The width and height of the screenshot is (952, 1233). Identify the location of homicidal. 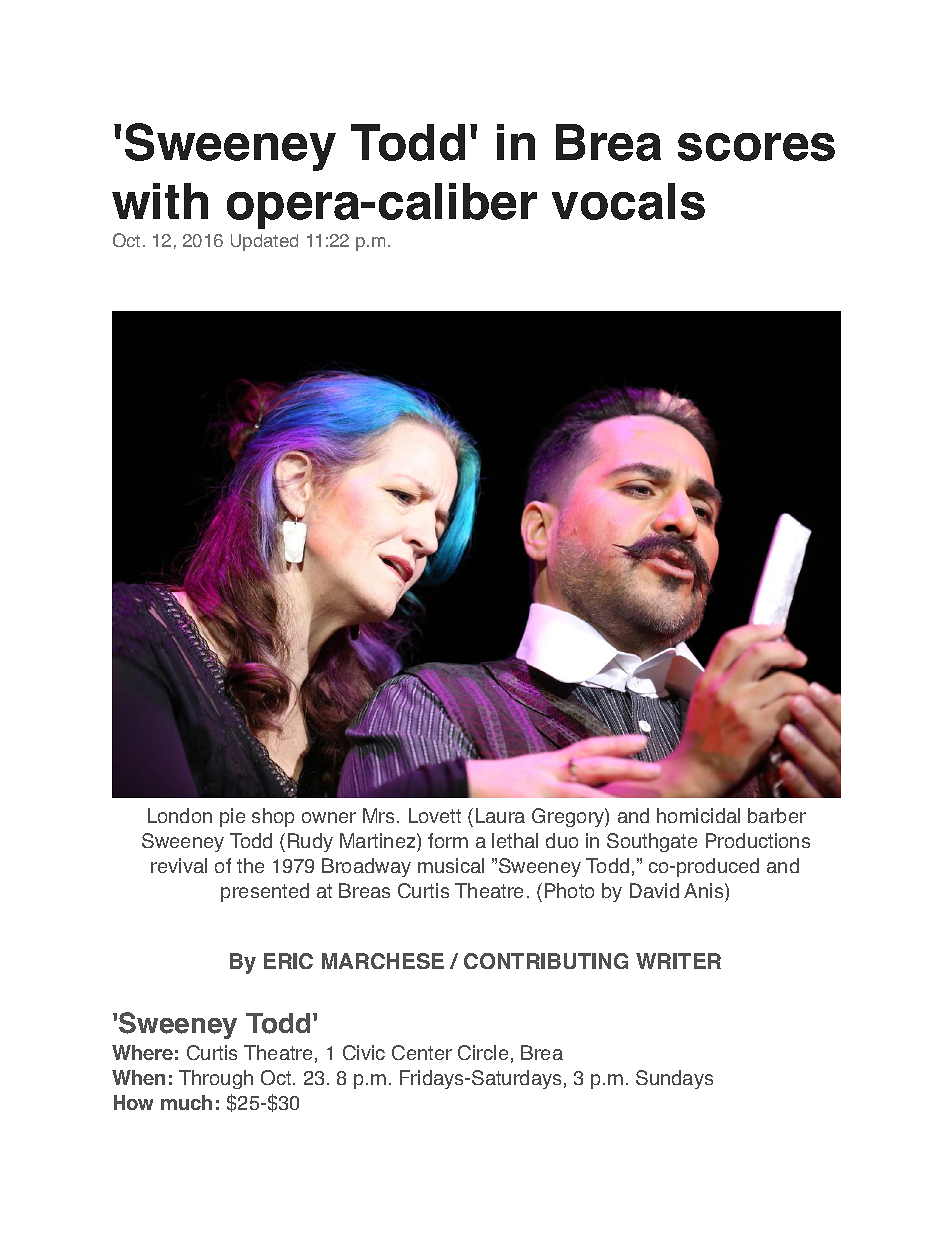
(698, 815).
